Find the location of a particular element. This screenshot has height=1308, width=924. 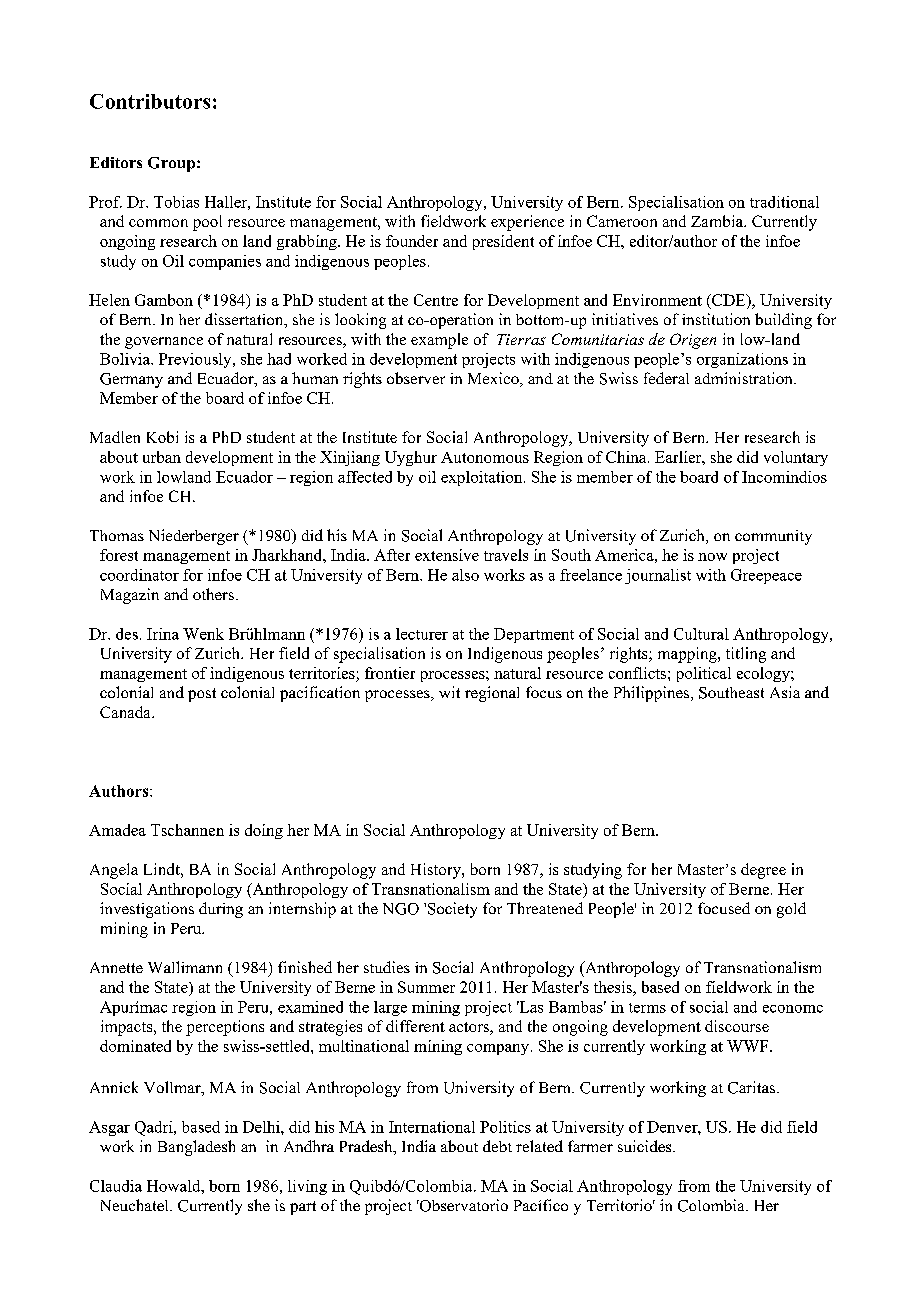

Bangladesh is located at coordinates (196, 1148).
